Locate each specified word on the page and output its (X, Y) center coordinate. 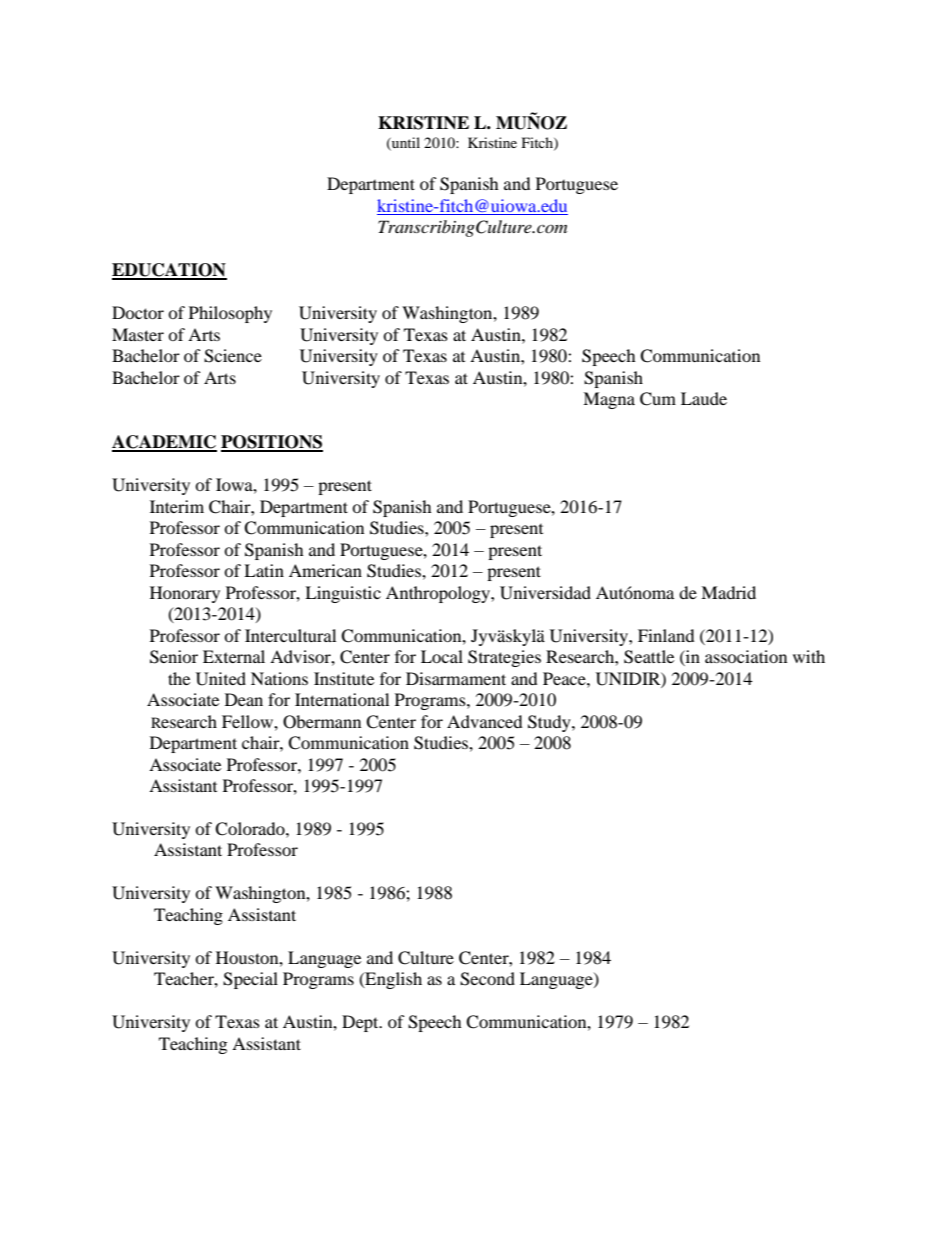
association (746, 656)
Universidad (545, 593)
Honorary (185, 594)
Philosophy (230, 314)
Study (550, 723)
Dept (361, 1023)
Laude (704, 398)
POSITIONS (272, 443)
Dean (244, 699)
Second (487, 979)
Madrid (728, 592)
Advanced (485, 721)
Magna (609, 400)
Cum (658, 399)
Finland (666, 635)
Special (250, 980)
